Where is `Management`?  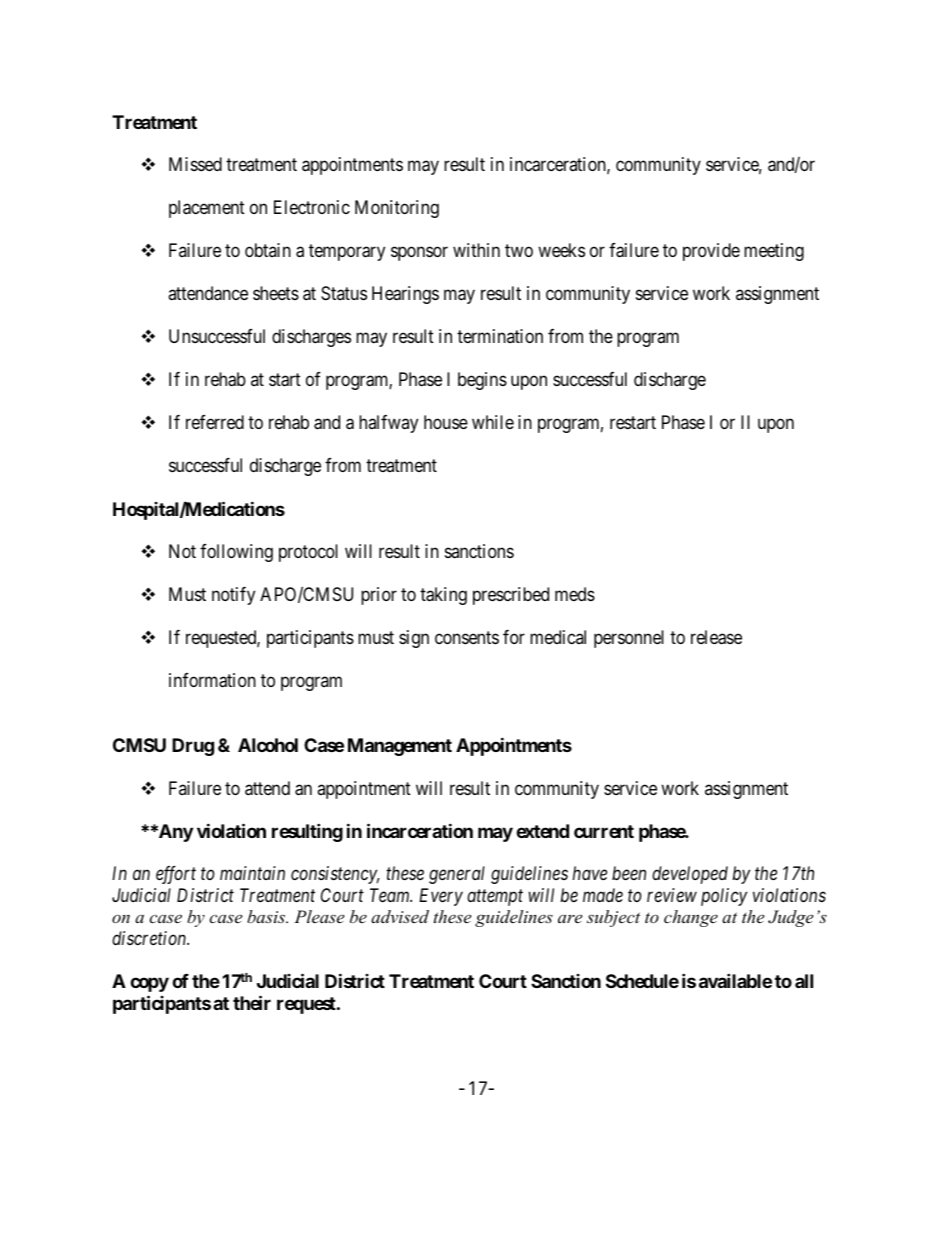 Management is located at coordinates (400, 747).
